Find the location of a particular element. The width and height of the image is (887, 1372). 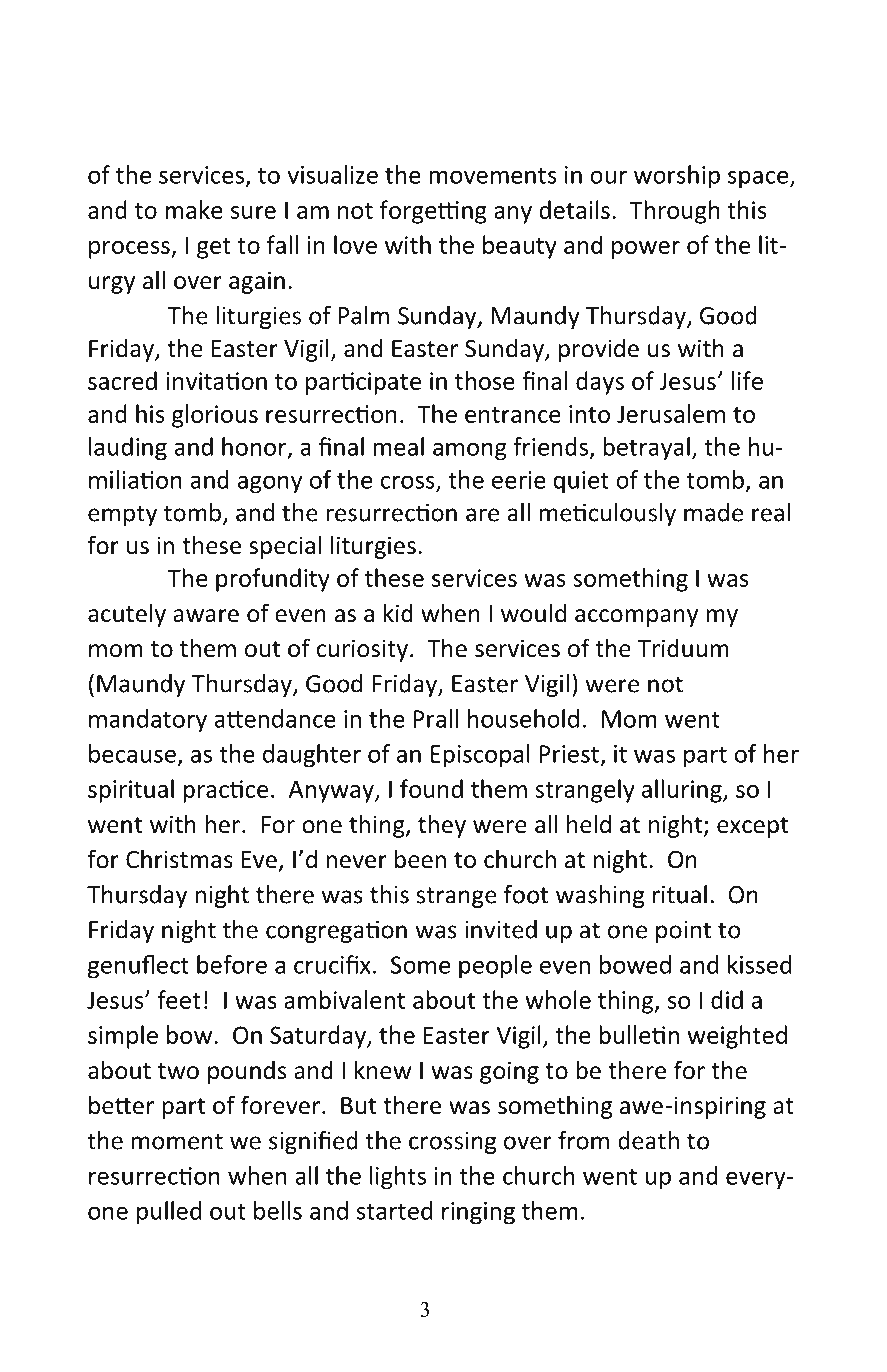

make is located at coordinates (194, 209).
